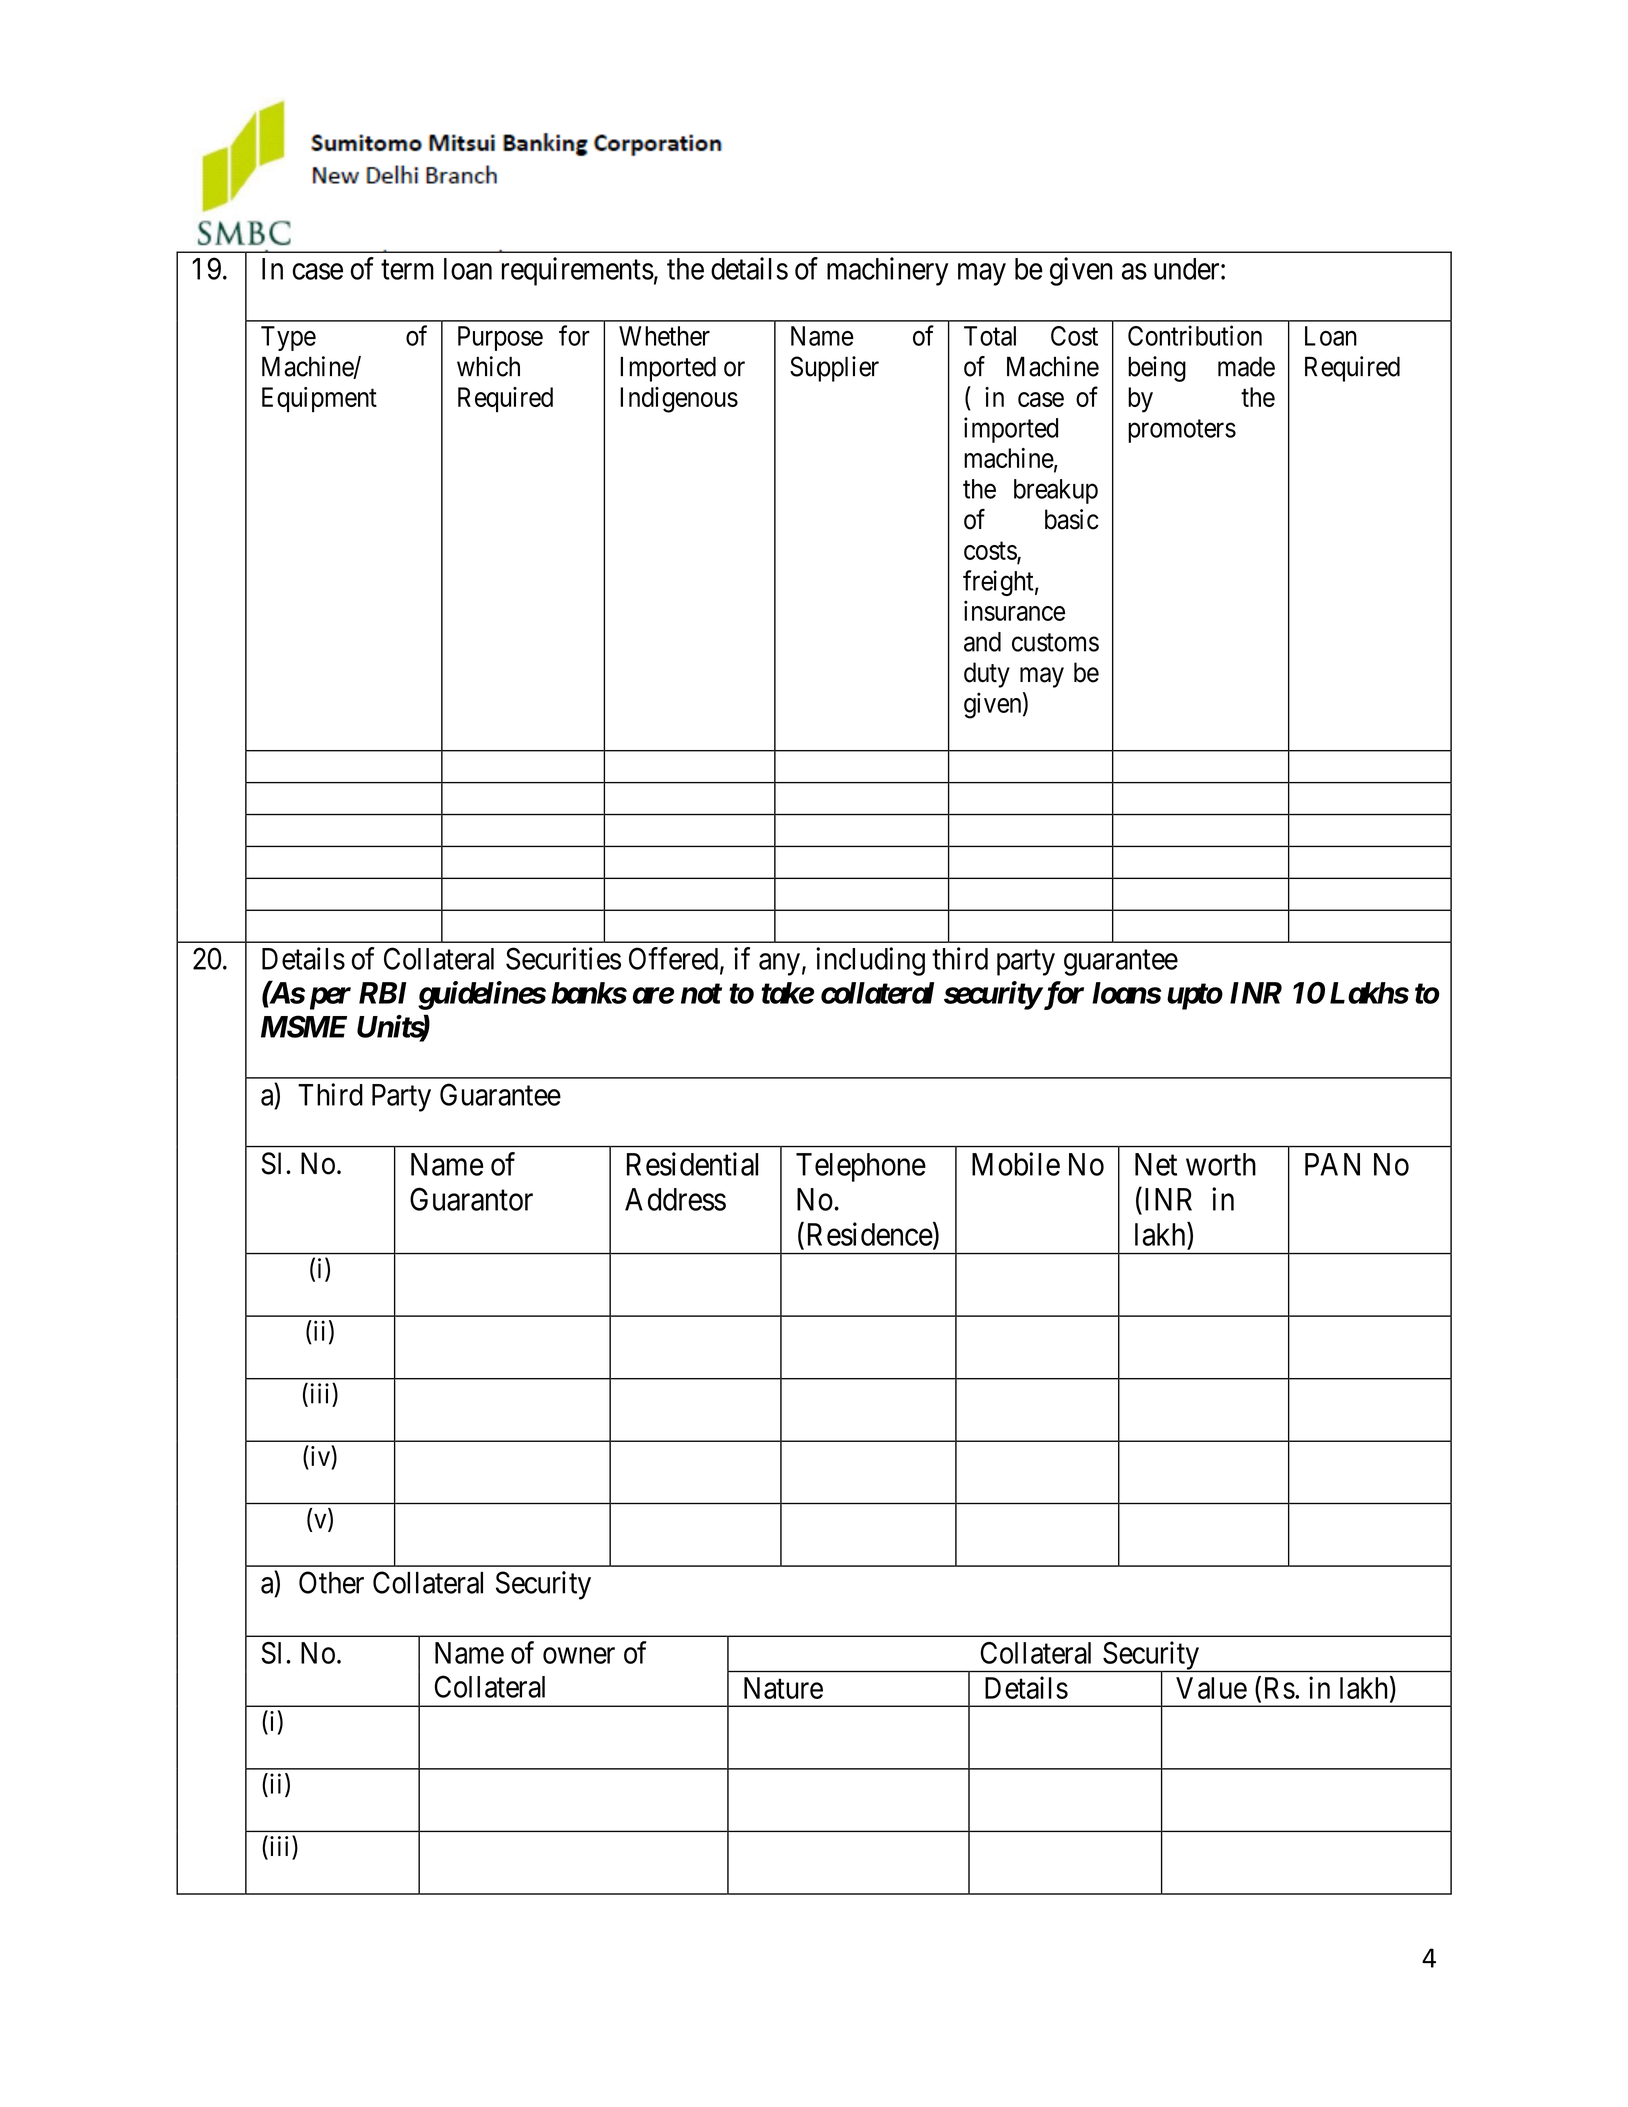 This screenshot has width=1628, height=2107. What do you see at coordinates (407, 270) in the screenshot?
I see `term` at bounding box center [407, 270].
